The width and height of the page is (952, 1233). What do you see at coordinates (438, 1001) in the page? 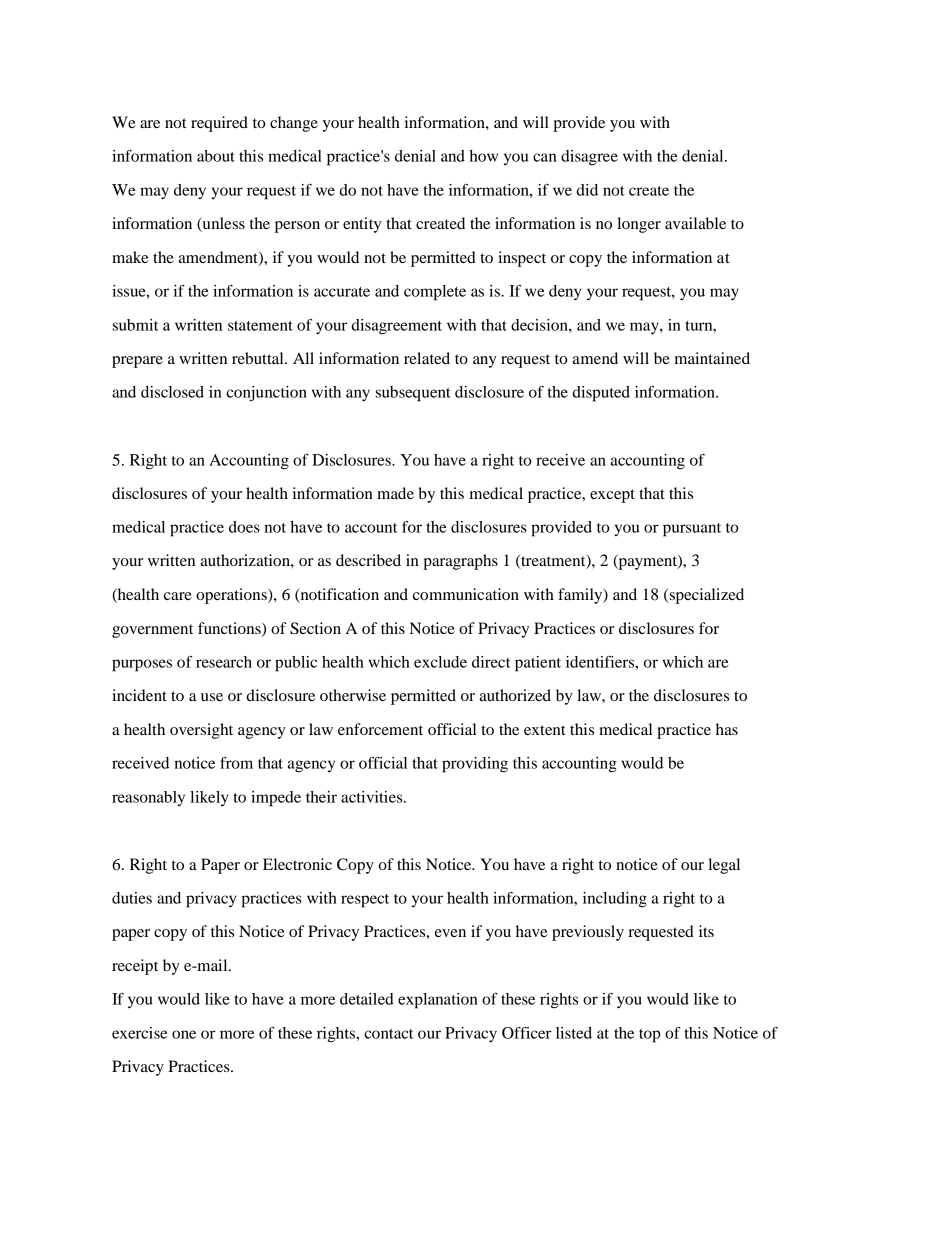
I see `explanation` at bounding box center [438, 1001].
